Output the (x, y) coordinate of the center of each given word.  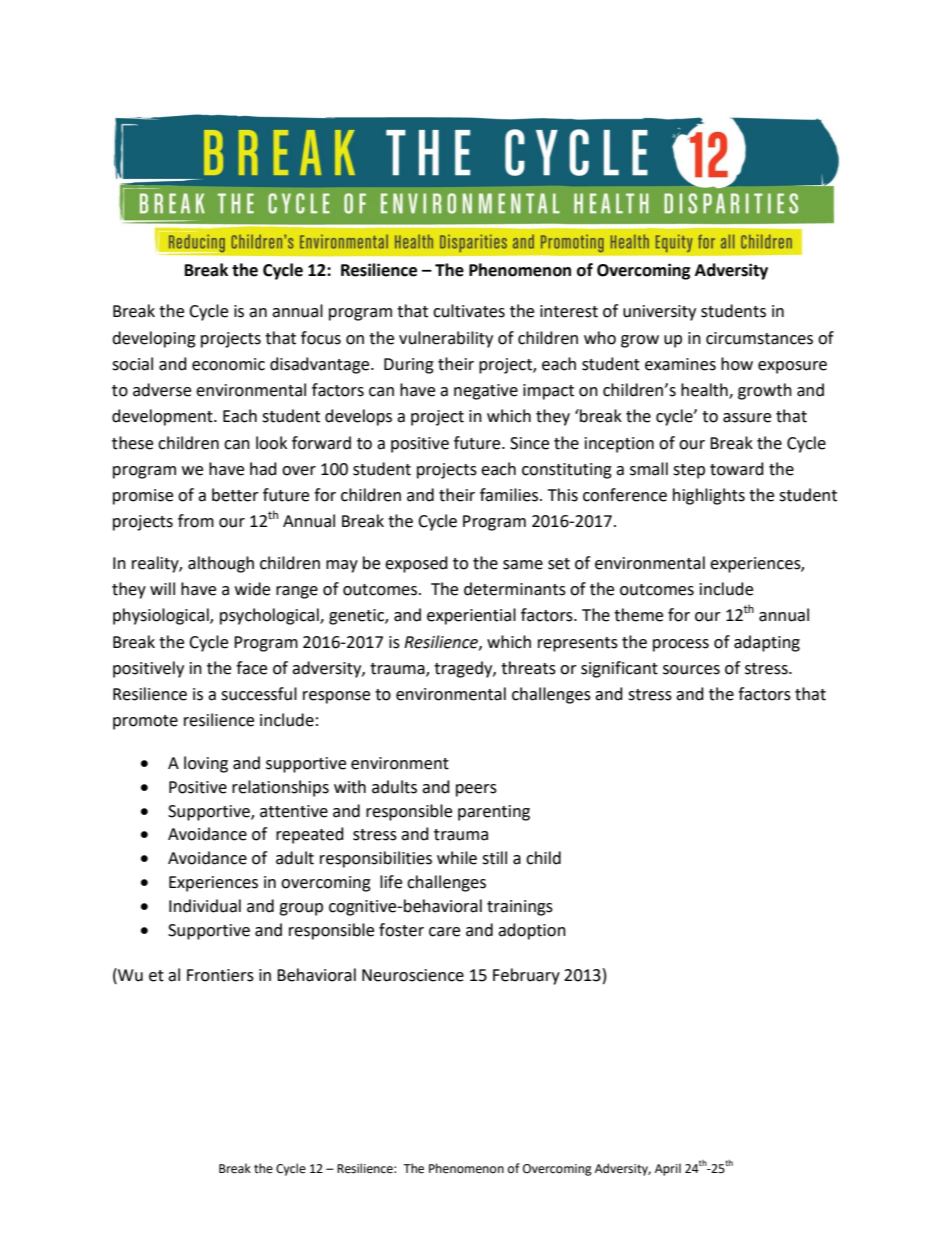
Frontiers (220, 975)
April (668, 1169)
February (526, 976)
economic (228, 364)
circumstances (759, 338)
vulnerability (446, 339)
